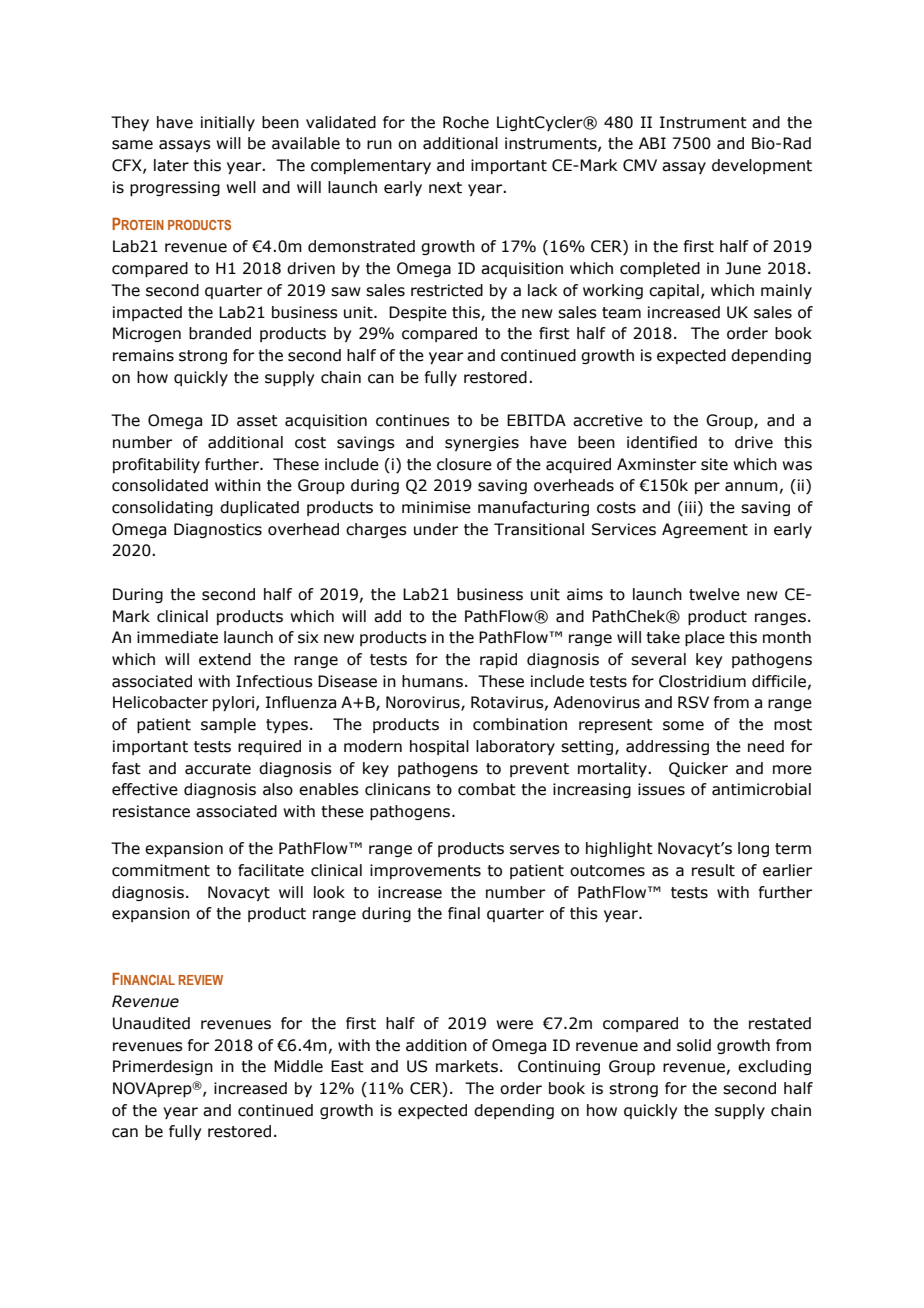 Image resolution: width=924 pixels, height=1308 pixels. Describe the element at coordinates (177, 637) in the screenshot. I see `immediate` at that location.
